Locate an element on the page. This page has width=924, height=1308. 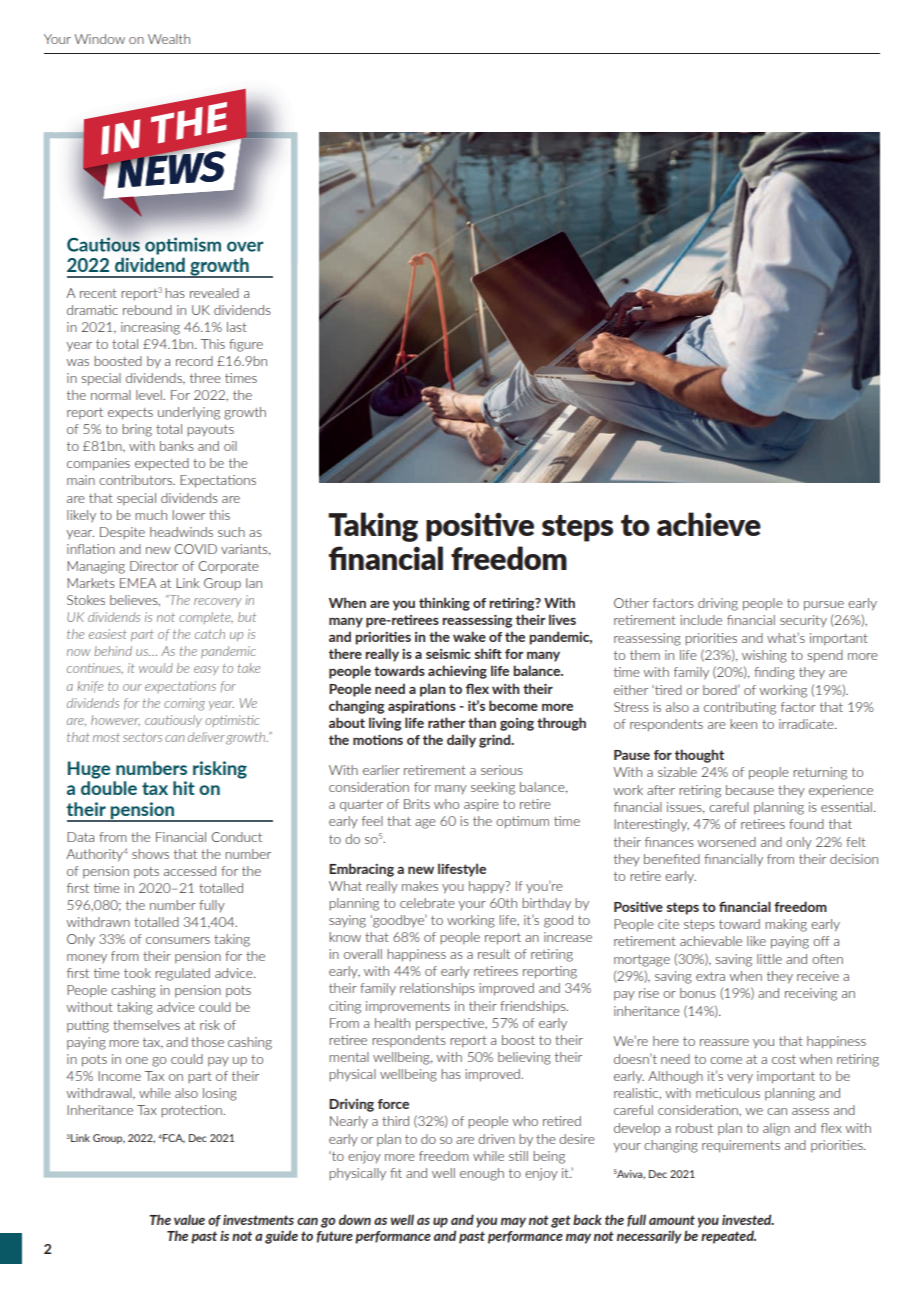
wishing is located at coordinates (764, 656).
